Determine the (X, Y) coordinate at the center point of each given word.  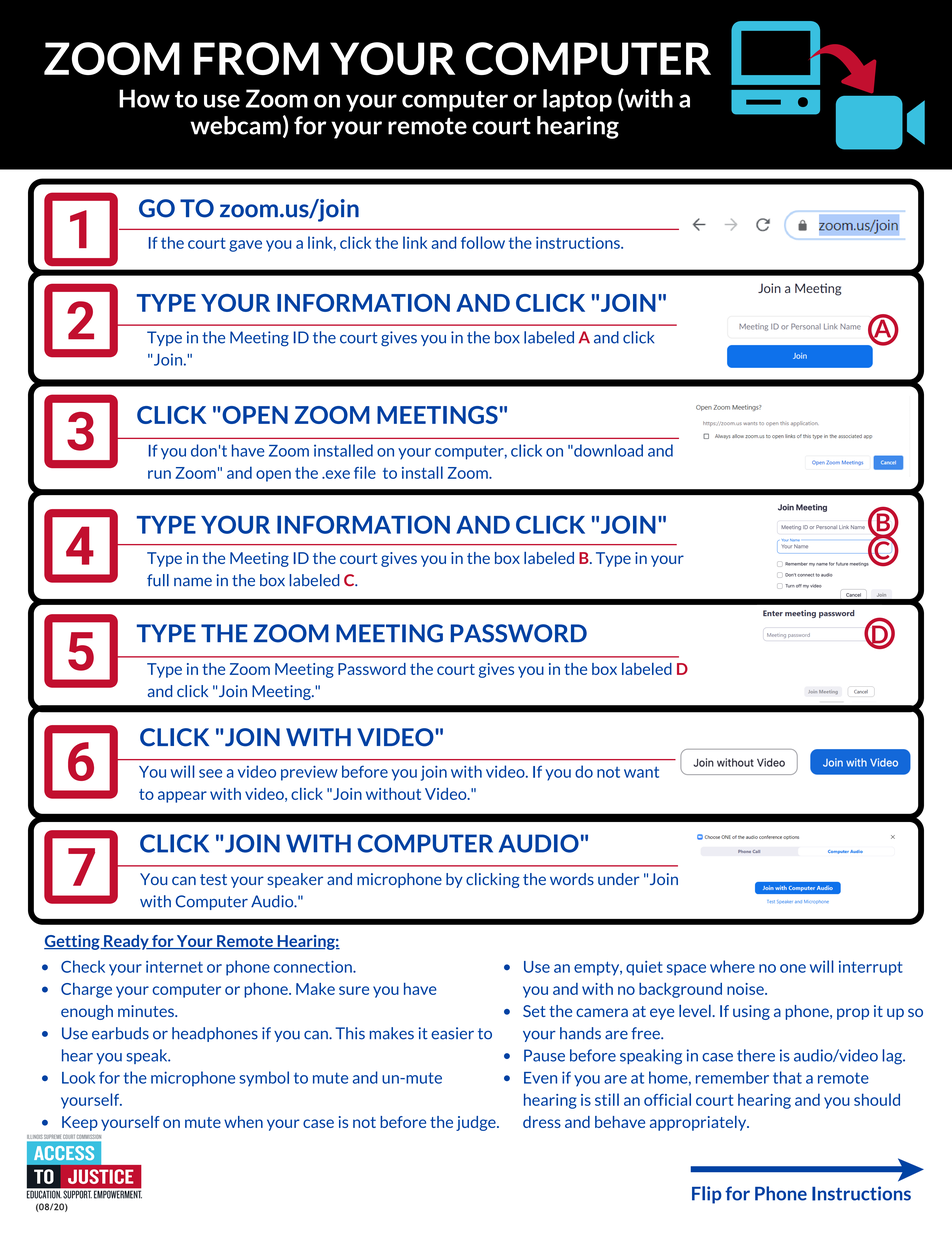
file (365, 472)
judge (477, 1123)
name (193, 582)
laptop (577, 100)
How (144, 98)
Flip (707, 1195)
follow (483, 242)
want (641, 772)
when (243, 1122)
